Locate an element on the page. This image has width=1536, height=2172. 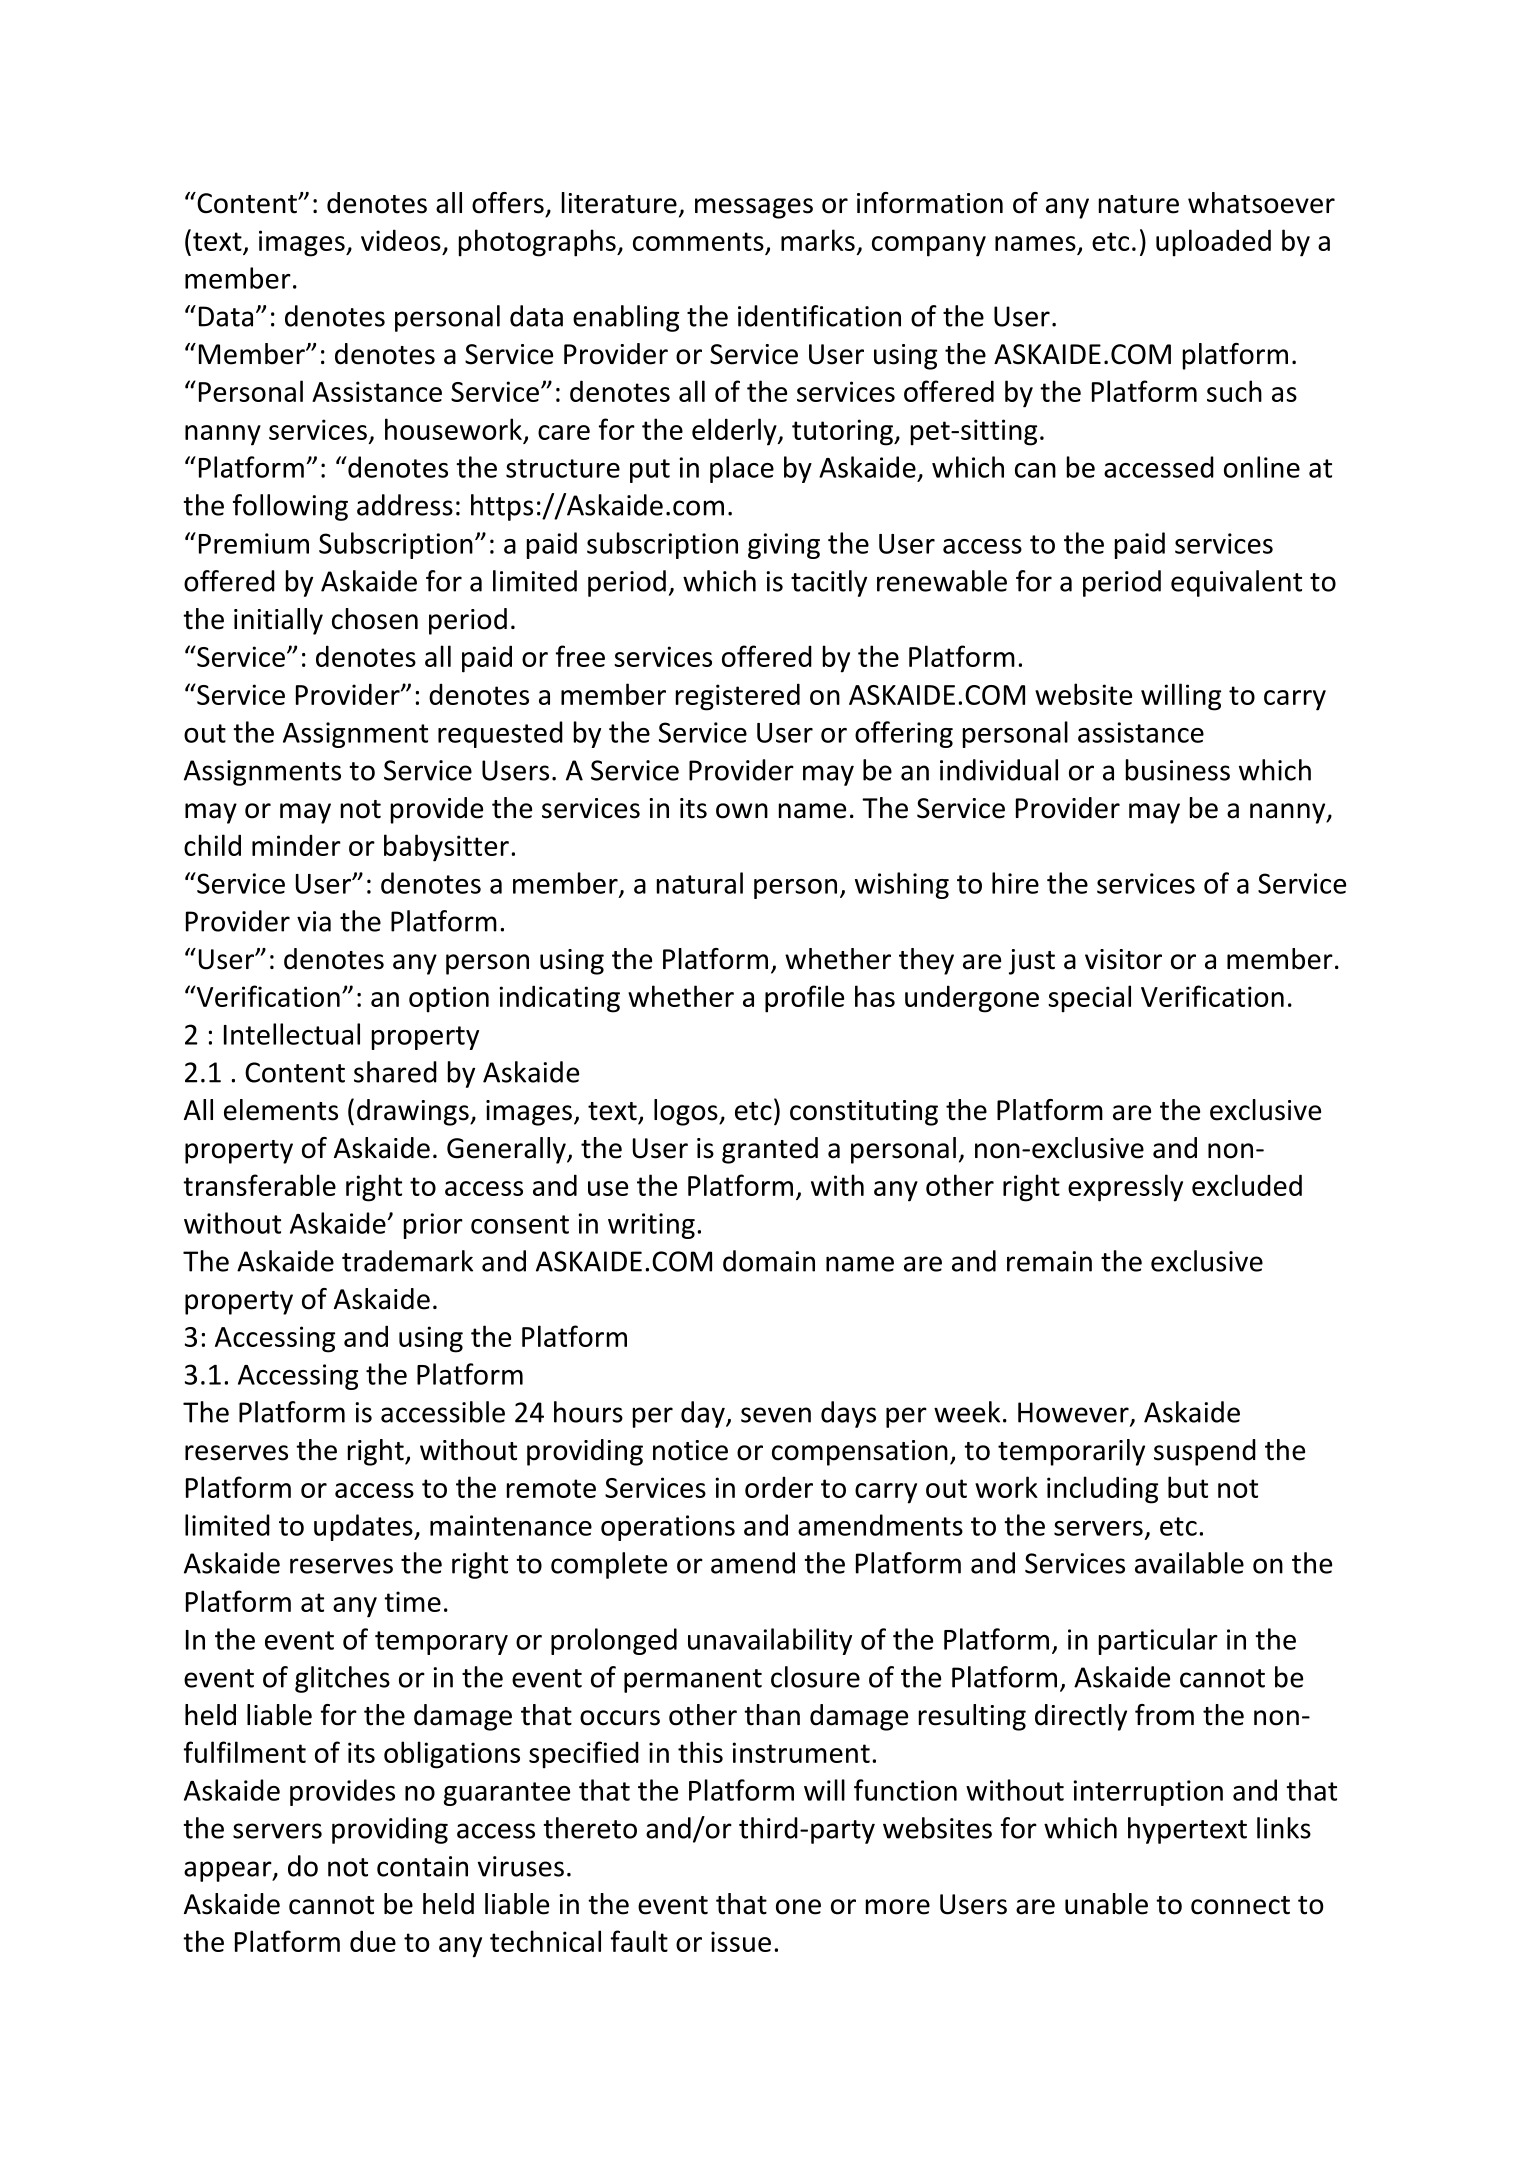
videos is located at coordinates (401, 240).
